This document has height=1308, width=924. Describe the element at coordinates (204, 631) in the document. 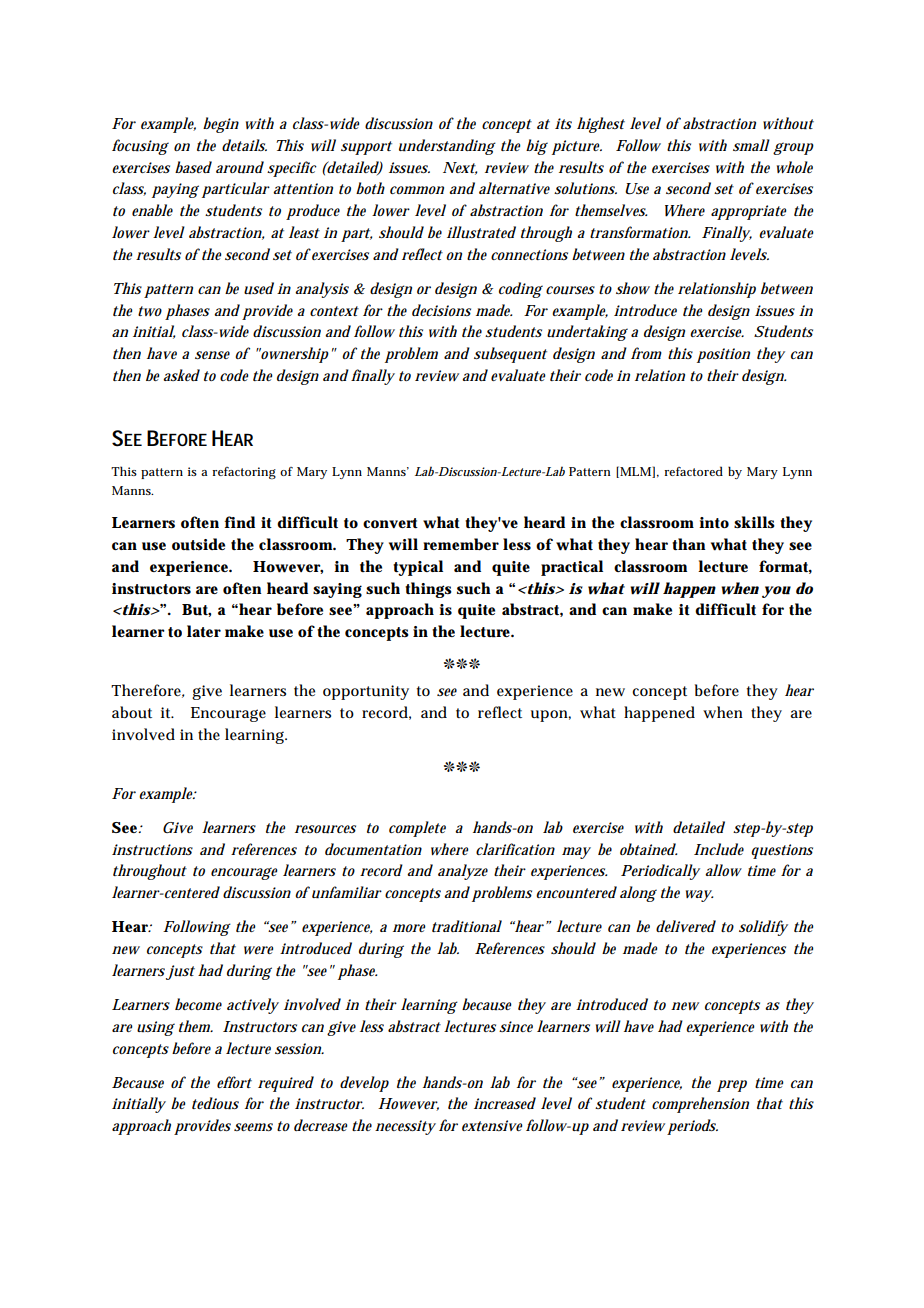

I see `later` at that location.
